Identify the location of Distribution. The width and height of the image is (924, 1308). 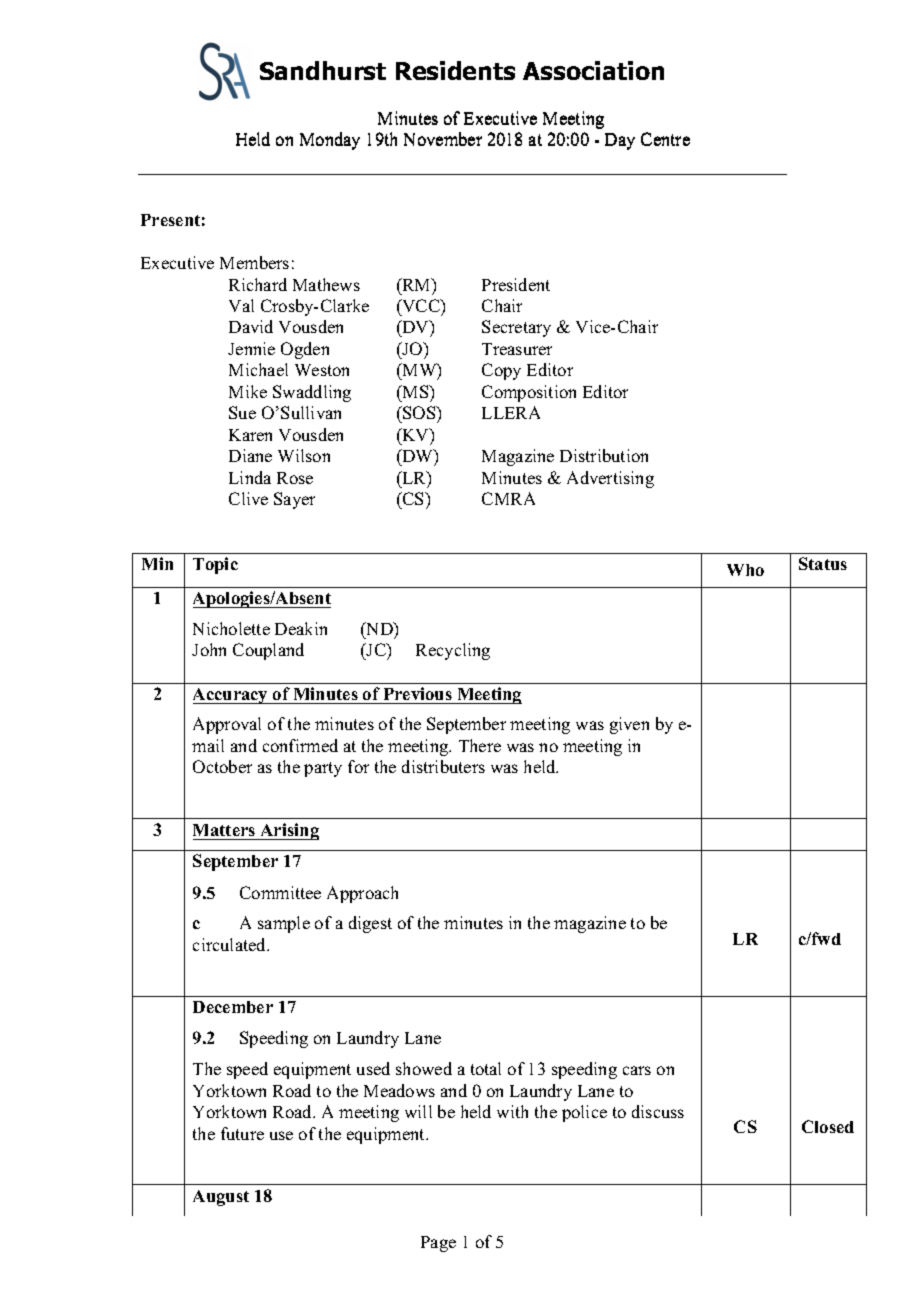
(604, 455).
